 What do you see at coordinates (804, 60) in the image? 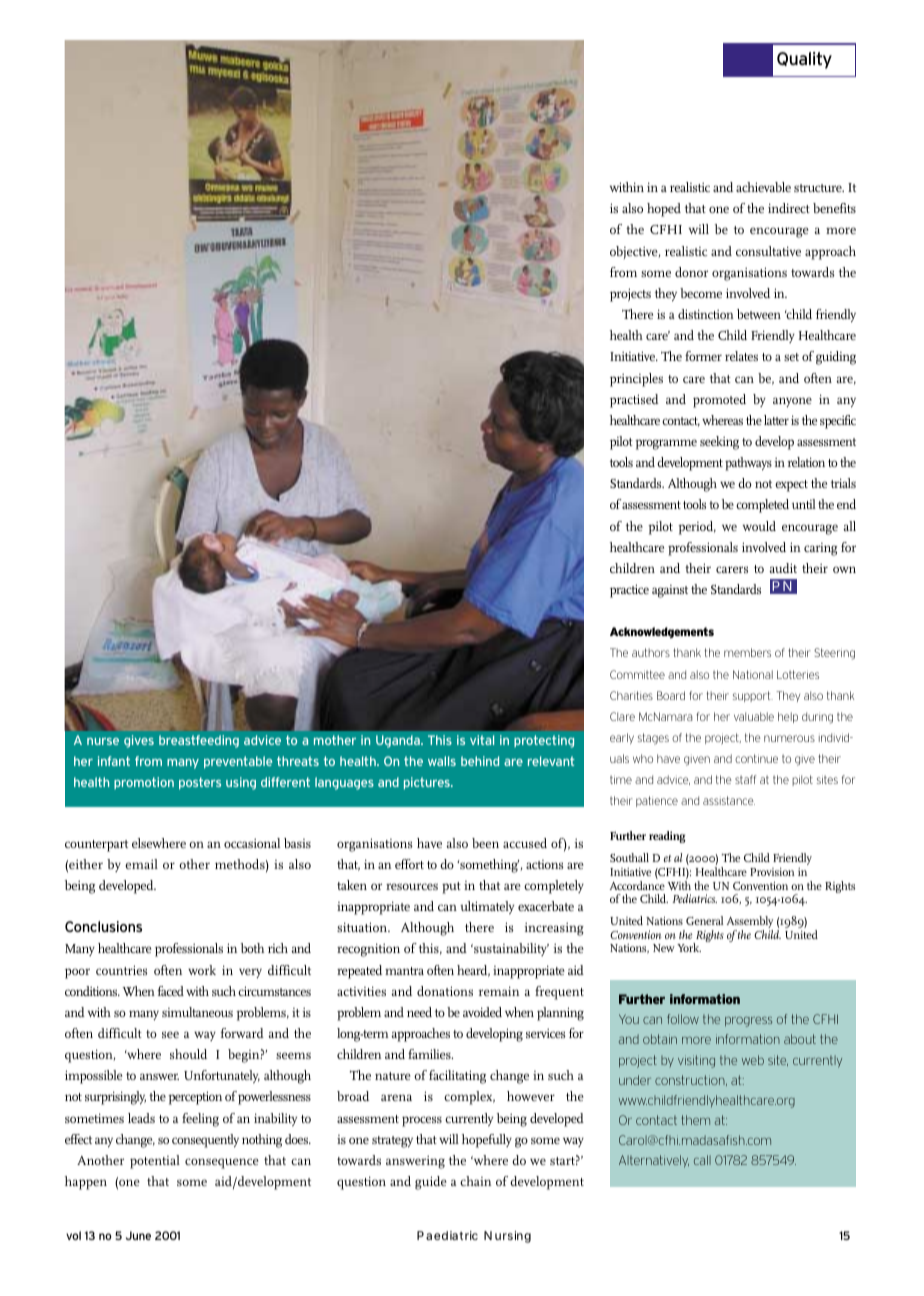
I see `Quality` at bounding box center [804, 60].
